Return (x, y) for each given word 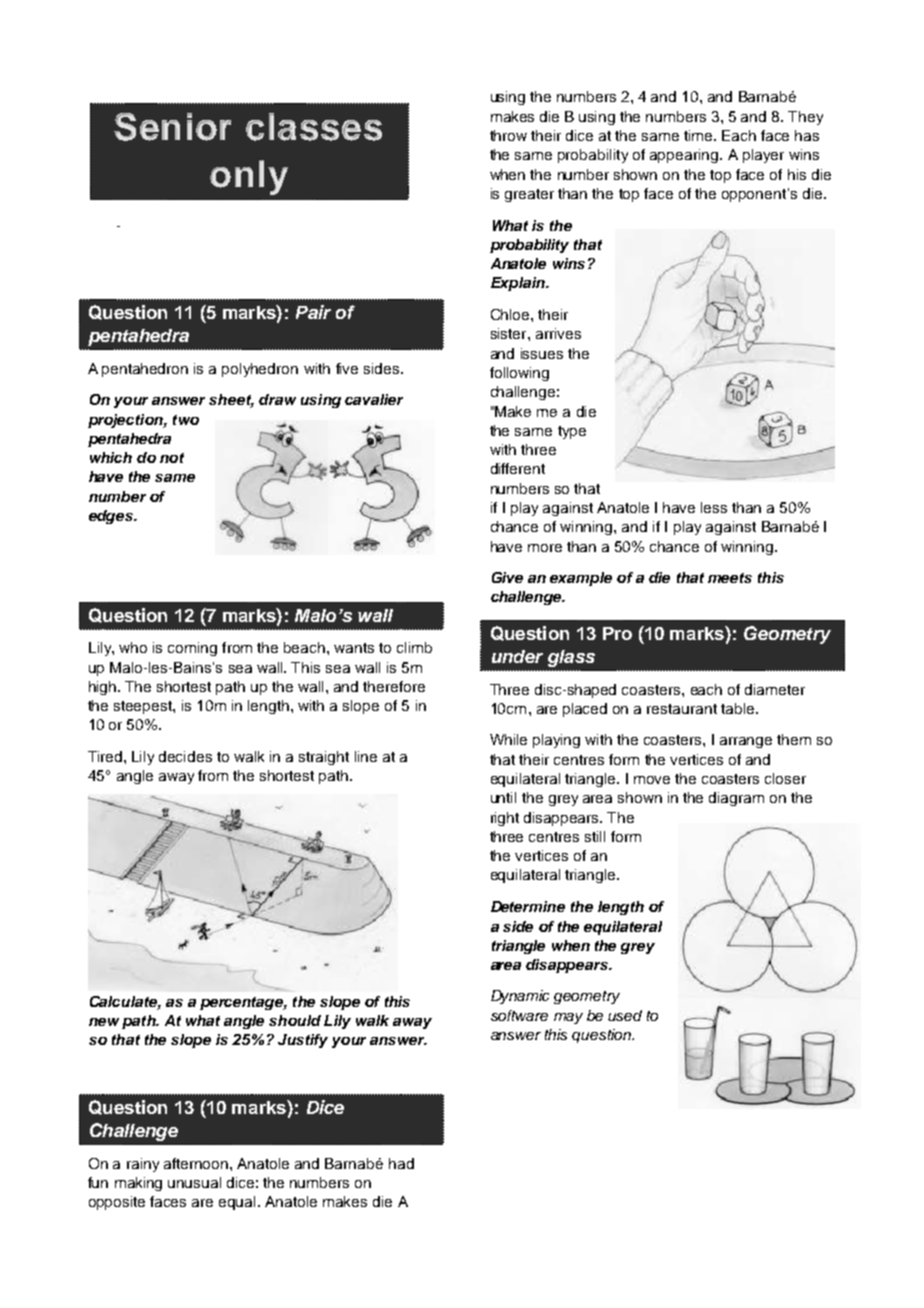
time (699, 135)
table (739, 708)
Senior (173, 127)
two (186, 420)
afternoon (197, 1163)
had (401, 1163)
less (714, 507)
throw (508, 135)
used (625, 1015)
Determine (528, 906)
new (104, 1022)
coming (192, 649)
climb (414, 647)
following (519, 374)
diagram (736, 799)
